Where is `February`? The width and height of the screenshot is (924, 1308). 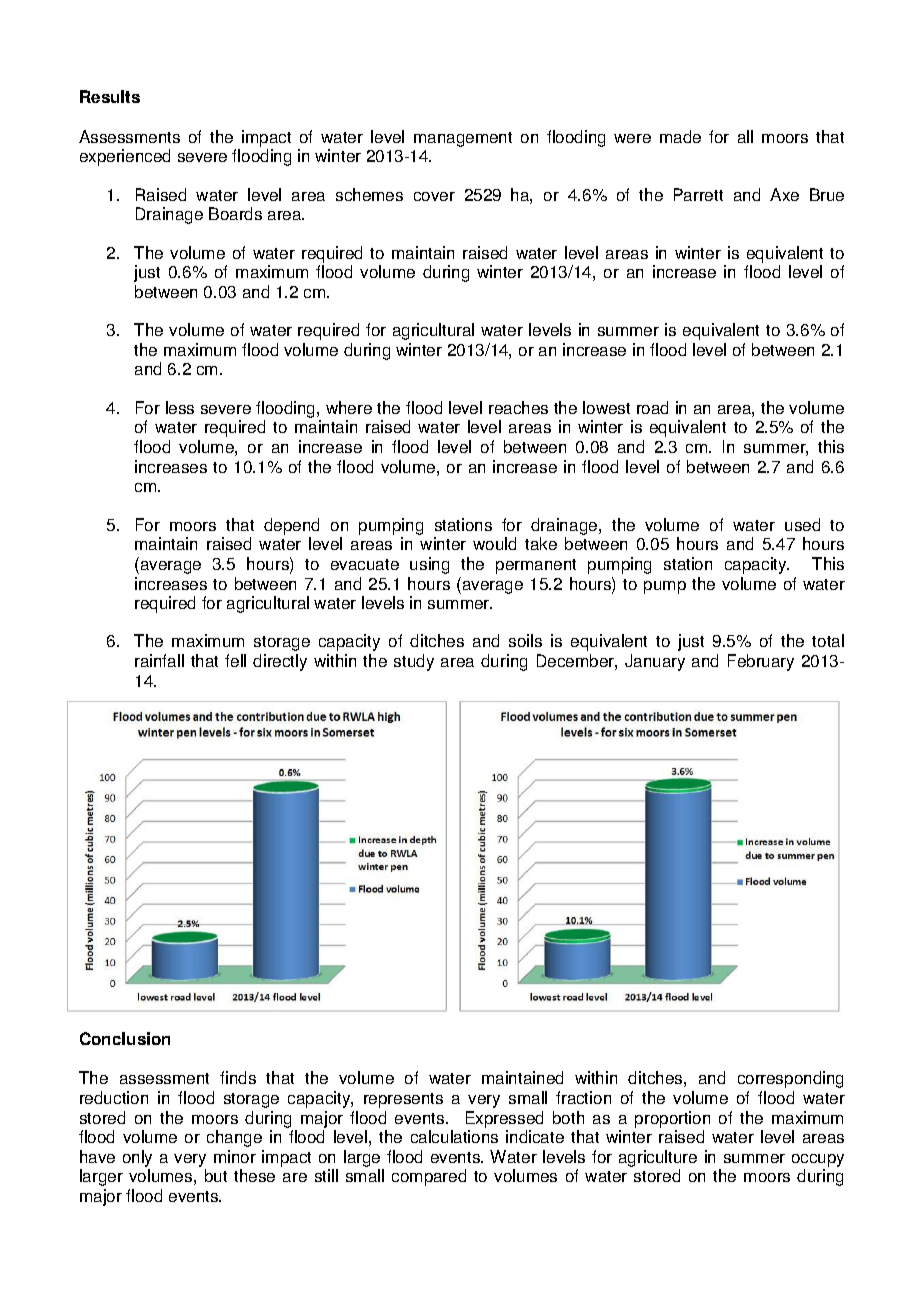 February is located at coordinates (761, 662).
